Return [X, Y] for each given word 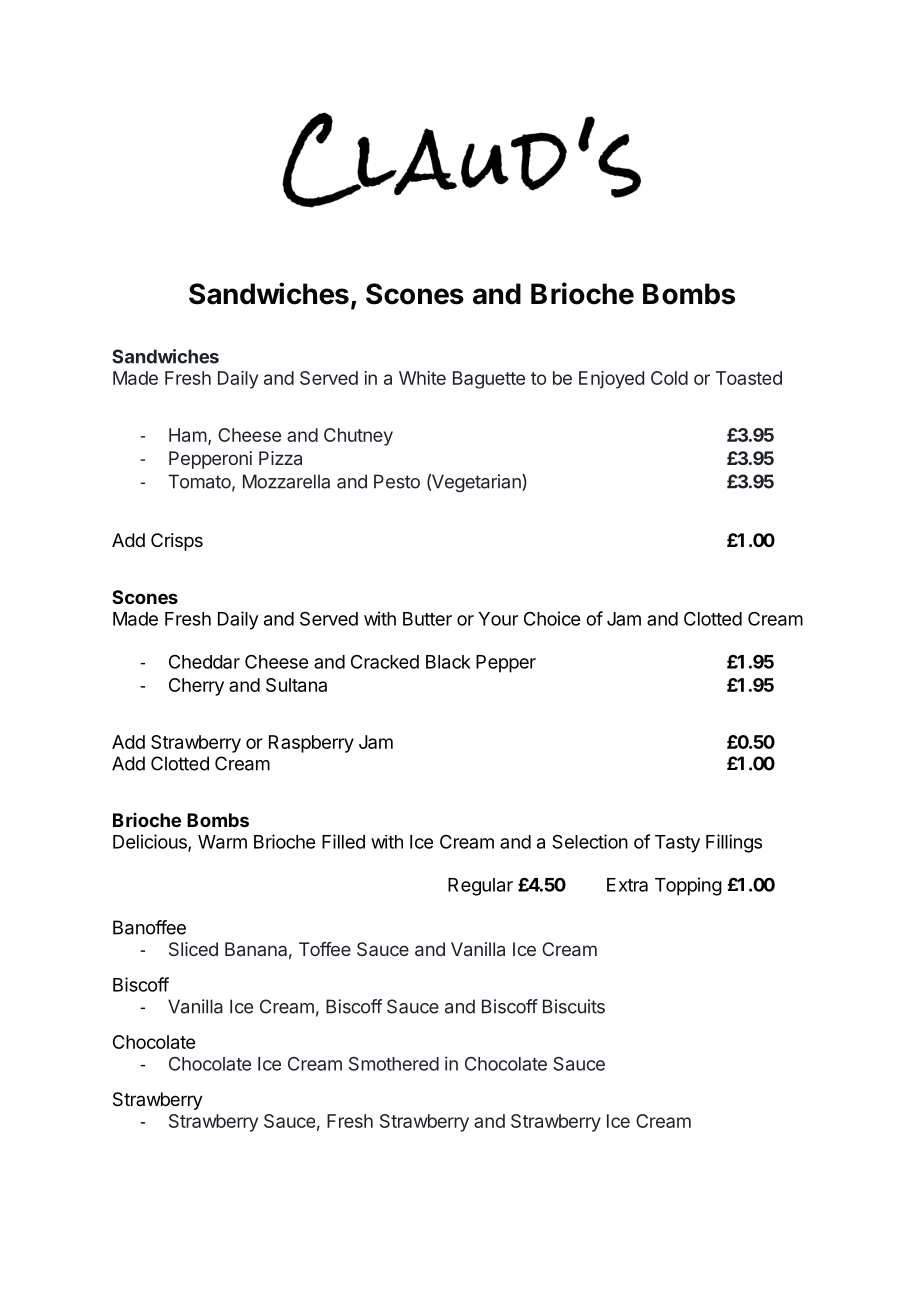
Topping [688, 886]
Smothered [394, 1064]
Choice [552, 618]
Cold [669, 378]
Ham [188, 435]
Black [448, 662]
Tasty [677, 844]
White [422, 378]
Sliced [193, 949]
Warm [222, 842]
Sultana [296, 685]
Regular [480, 887]
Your [498, 619]
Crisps [177, 542]
